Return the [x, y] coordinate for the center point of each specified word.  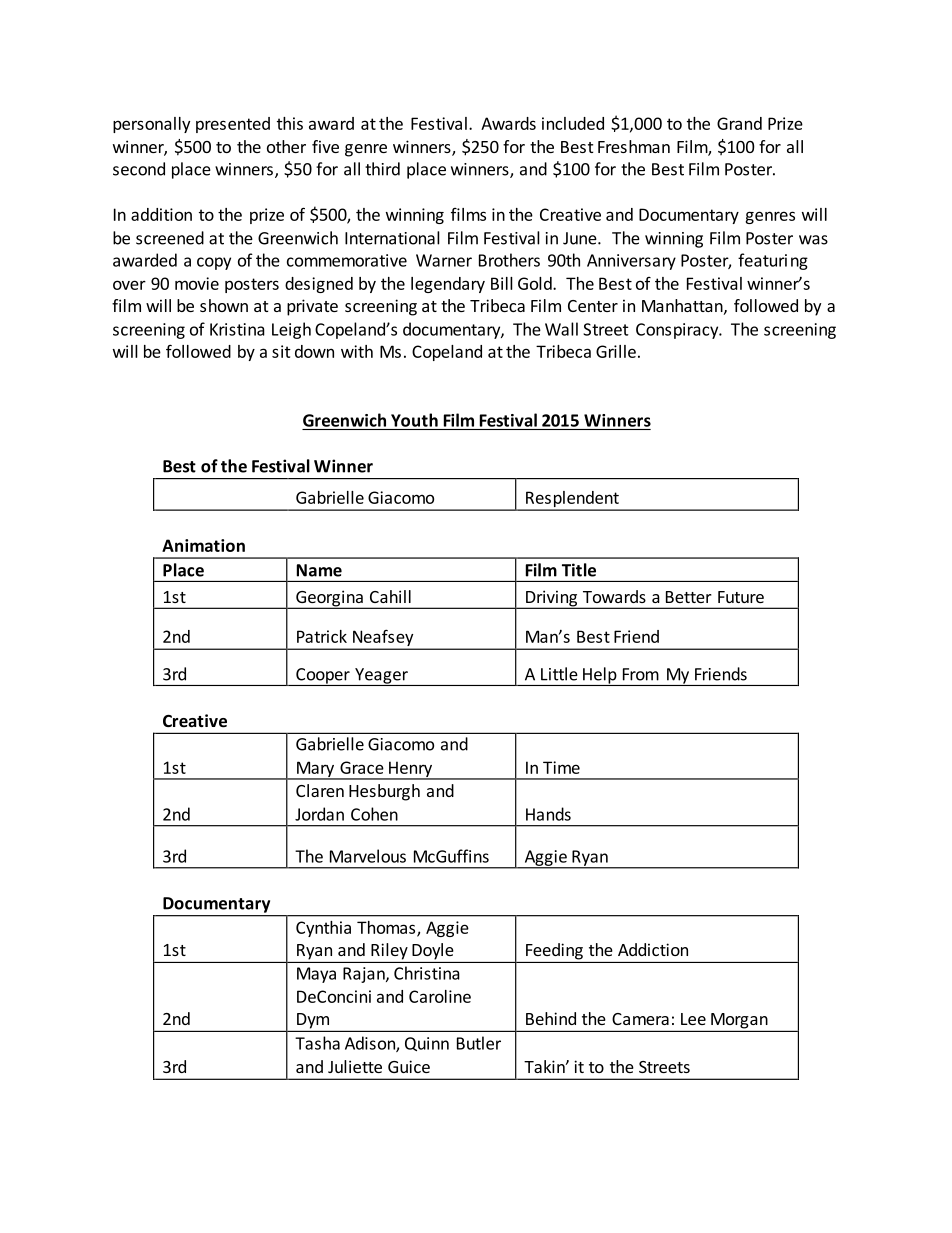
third [382, 169]
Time [561, 767]
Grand [739, 123]
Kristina [237, 329]
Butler [479, 1043]
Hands [548, 814]
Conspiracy [678, 331]
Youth [414, 420]
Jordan [319, 814]
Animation [203, 545]
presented [233, 125]
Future [741, 597]
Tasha [317, 1043]
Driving [551, 599]
